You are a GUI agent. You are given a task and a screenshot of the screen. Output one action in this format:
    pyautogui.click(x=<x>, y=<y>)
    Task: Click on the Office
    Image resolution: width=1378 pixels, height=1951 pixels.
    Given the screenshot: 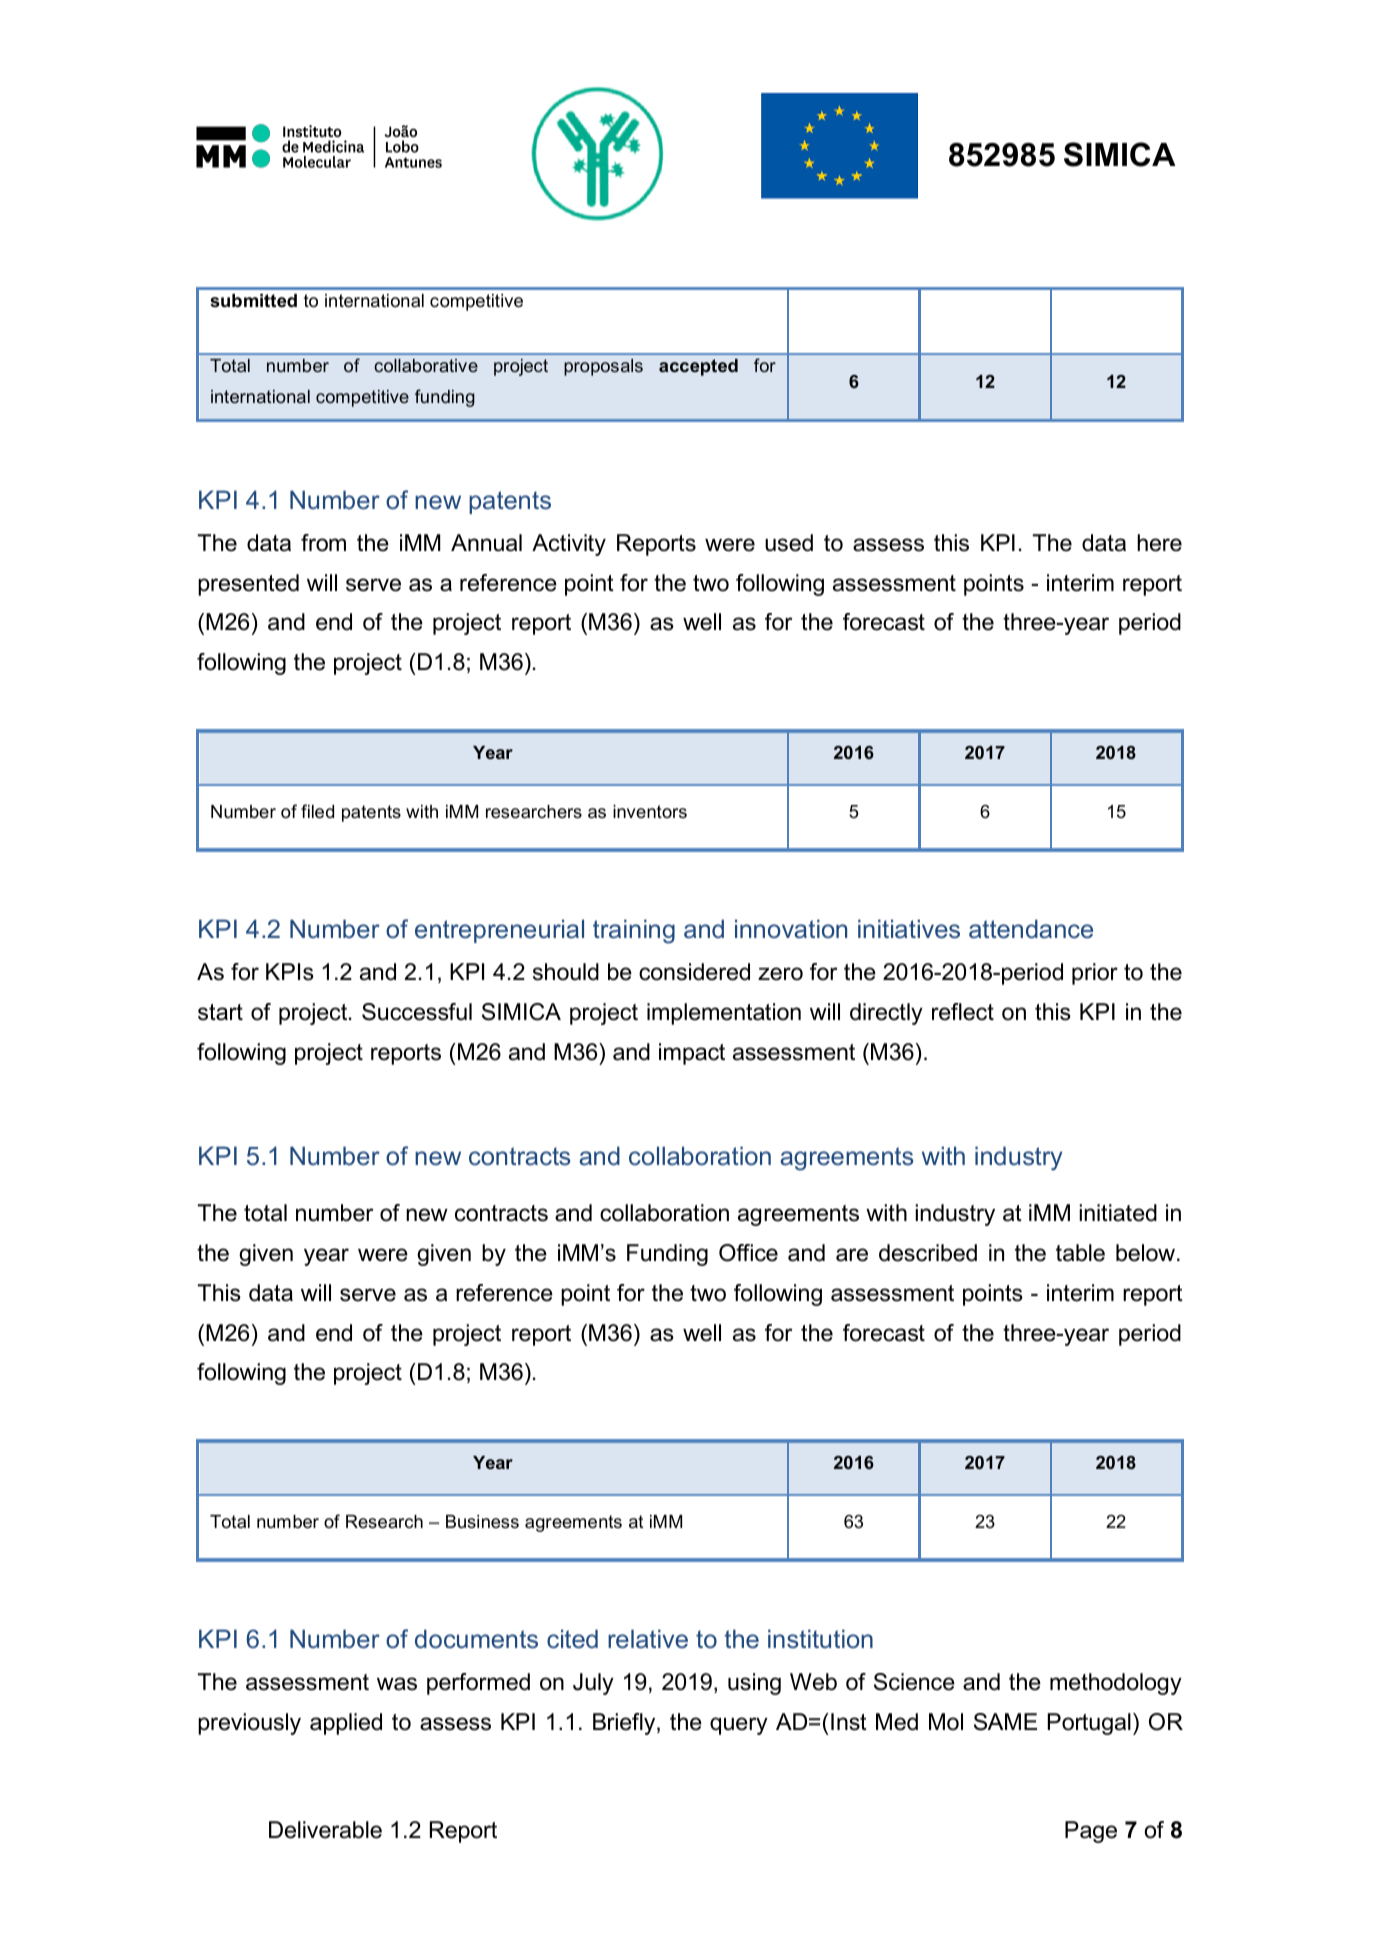 What is the action you would take?
    pyautogui.click(x=748, y=1253)
